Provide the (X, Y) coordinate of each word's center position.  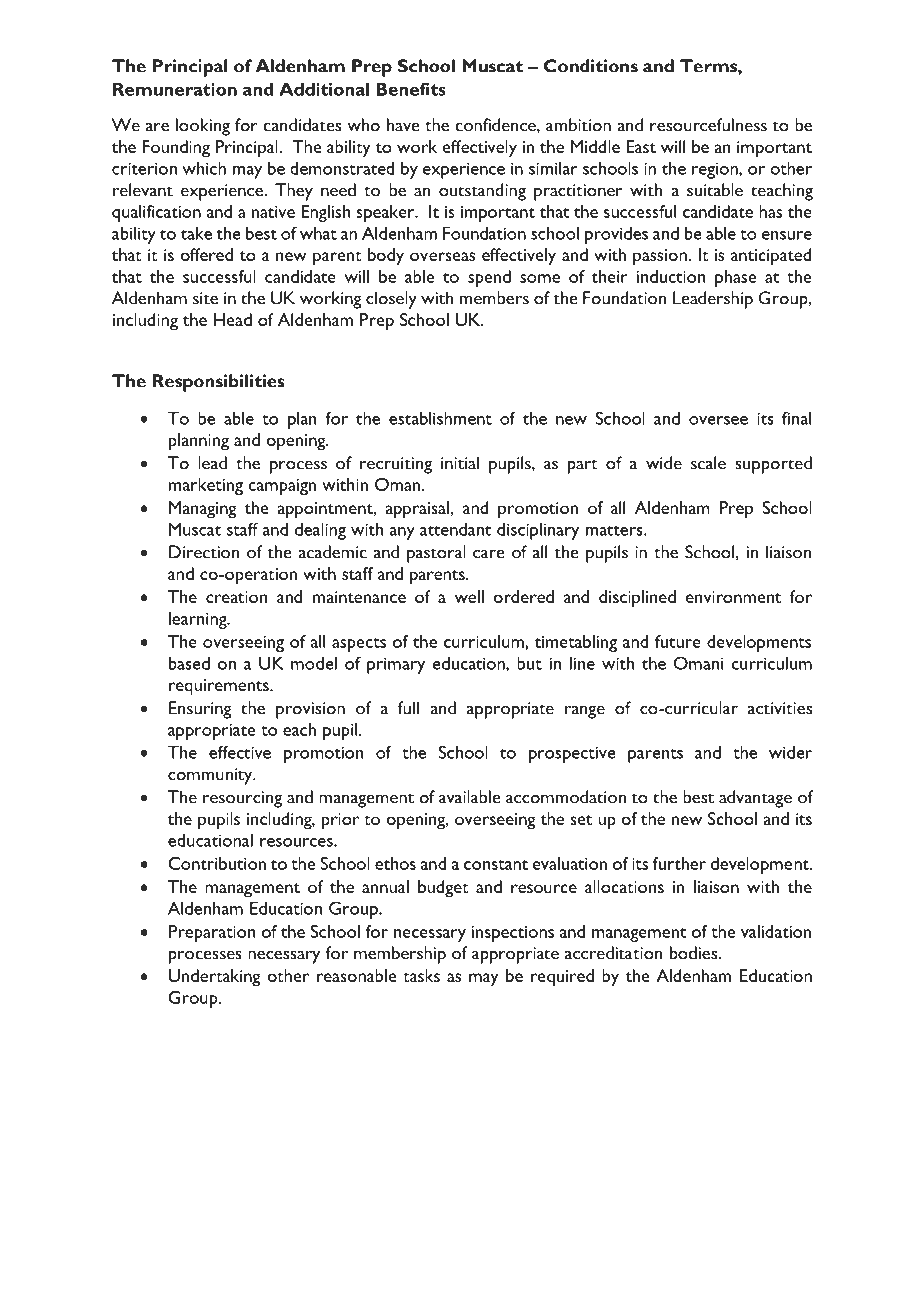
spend (489, 278)
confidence (496, 125)
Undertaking (215, 978)
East (641, 146)
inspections (513, 934)
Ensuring (200, 710)
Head (233, 319)
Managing (203, 510)
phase (735, 278)
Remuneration (175, 89)
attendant (455, 529)
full (408, 708)
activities (780, 708)
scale (708, 463)
